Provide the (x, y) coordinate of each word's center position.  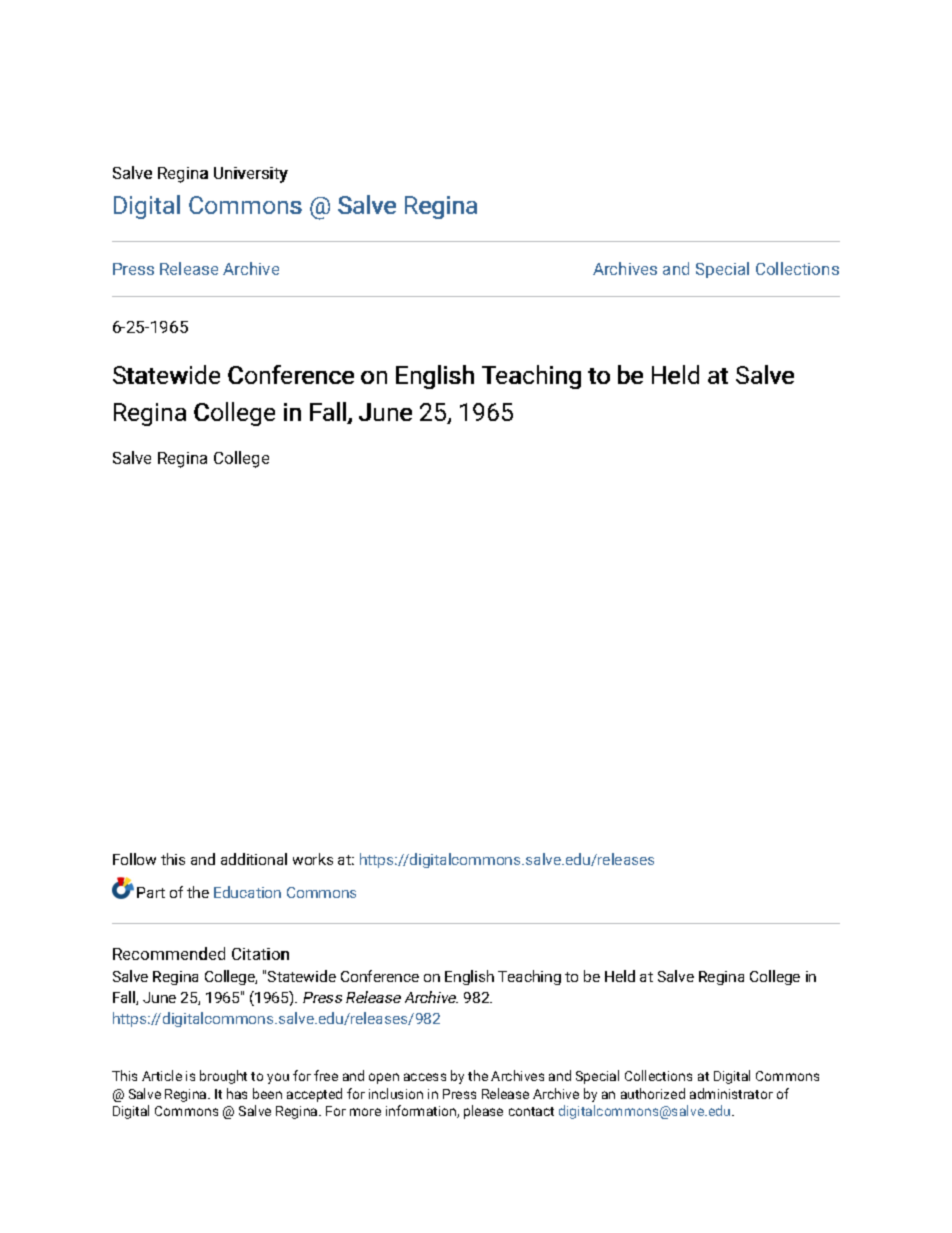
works (313, 859)
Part (151, 892)
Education (247, 892)
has (237, 1093)
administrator (731, 1093)
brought (223, 1077)
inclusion (396, 1093)
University (251, 175)
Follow (134, 859)
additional (254, 859)
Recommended (169, 953)
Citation (260, 954)
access (425, 1077)
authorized (653, 1093)
